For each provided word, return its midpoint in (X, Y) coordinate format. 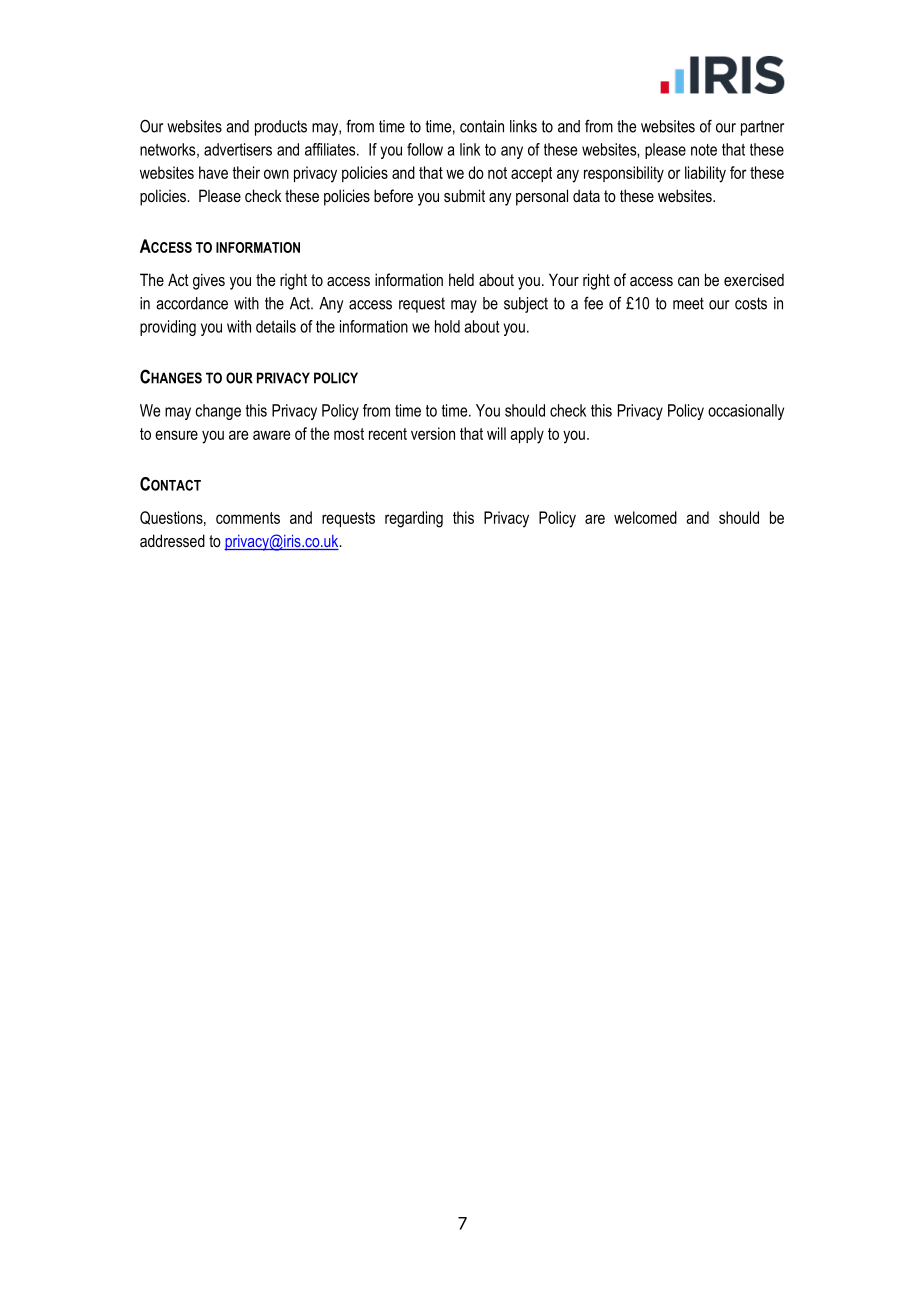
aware (271, 435)
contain (482, 126)
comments (248, 518)
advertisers (238, 149)
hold (447, 326)
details (276, 326)
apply (527, 435)
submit (464, 195)
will (496, 433)
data (586, 195)
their (246, 172)
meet (688, 303)
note (704, 150)
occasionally (746, 412)
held (461, 279)
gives (209, 281)
